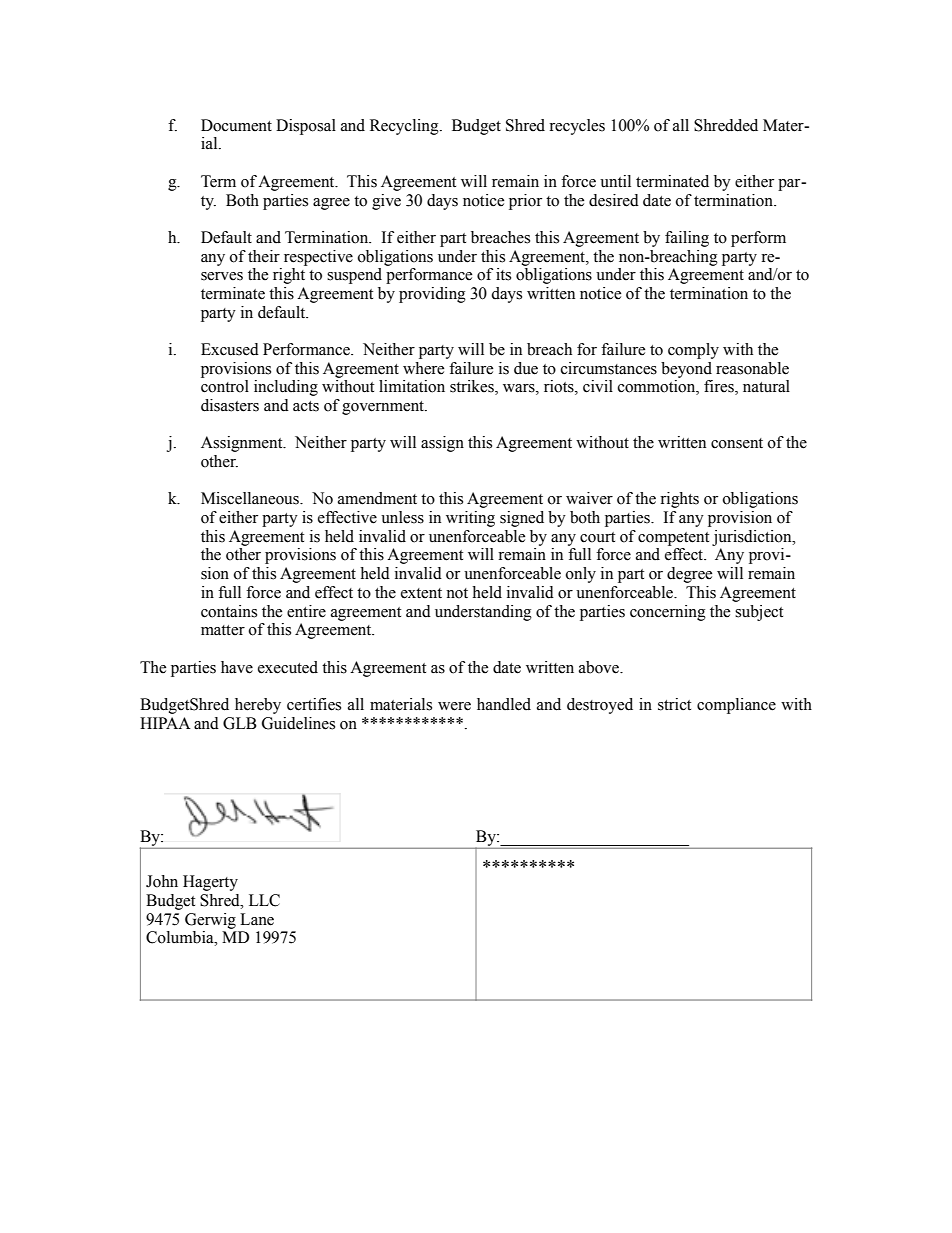  Describe the element at coordinates (668, 613) in the screenshot. I see `concerning` at that location.
